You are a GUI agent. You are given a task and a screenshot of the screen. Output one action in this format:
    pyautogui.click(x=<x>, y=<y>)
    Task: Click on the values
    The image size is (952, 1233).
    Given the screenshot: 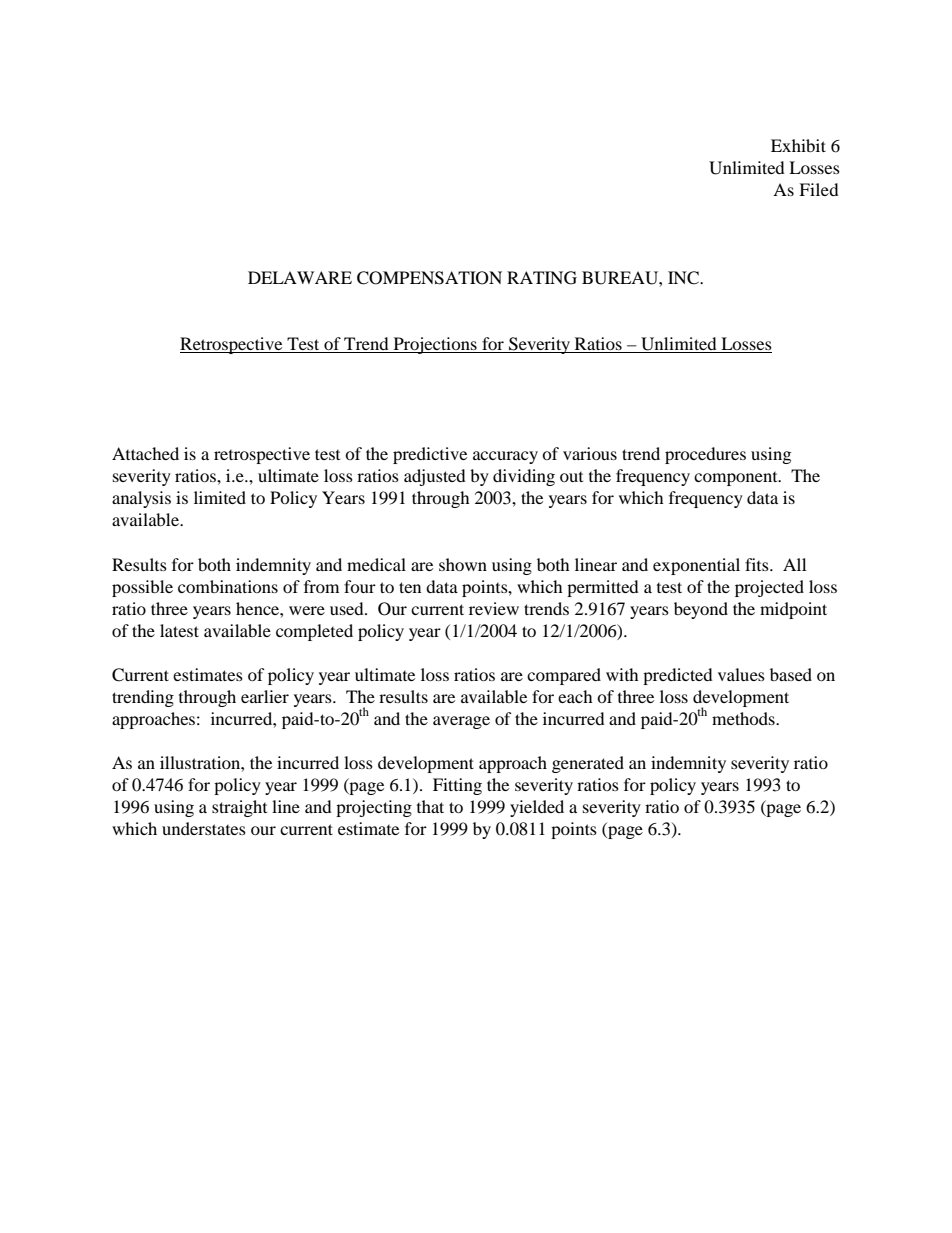 What is the action you would take?
    pyautogui.click(x=741, y=674)
